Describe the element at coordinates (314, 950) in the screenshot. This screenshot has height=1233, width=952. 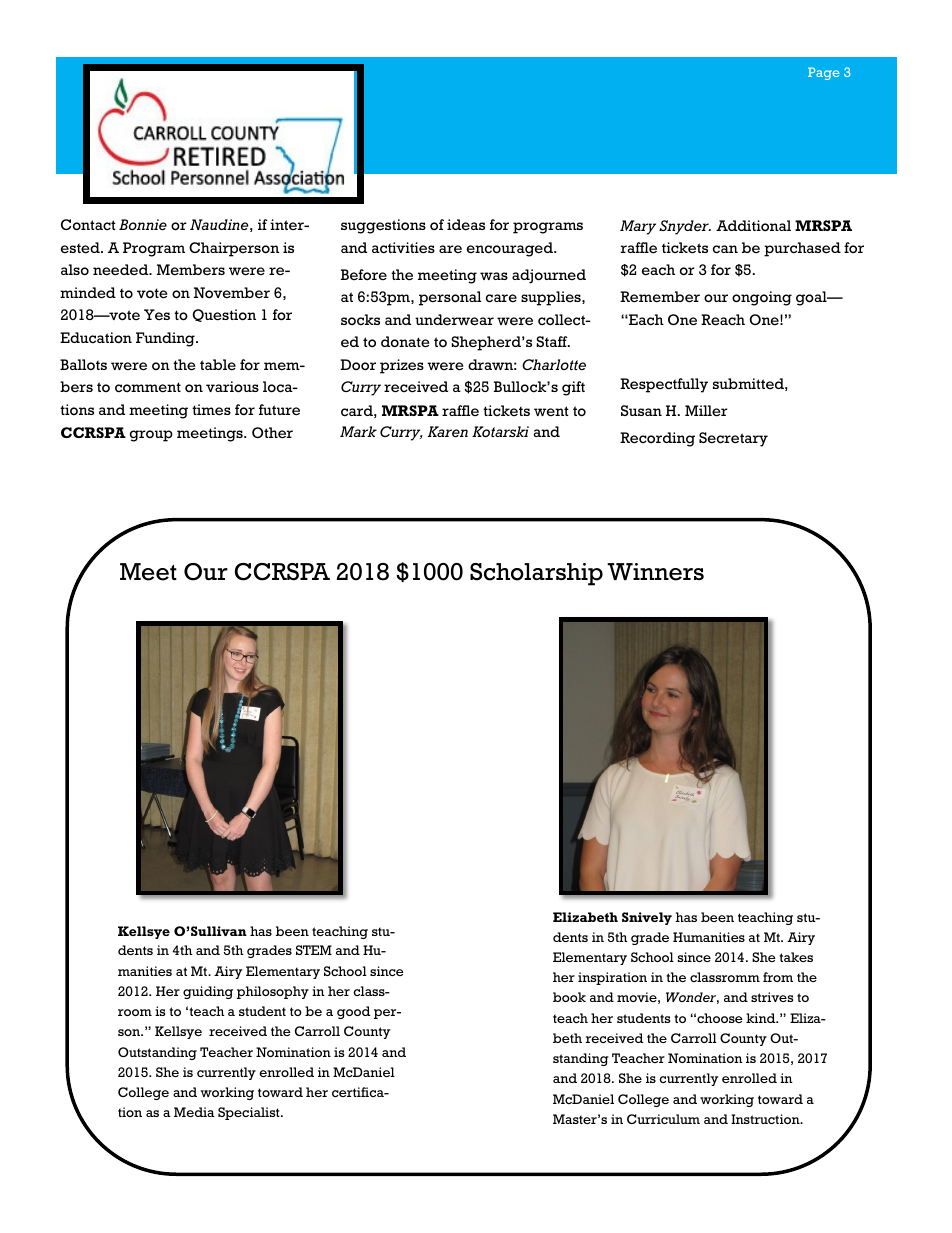
I see `STEM` at that location.
